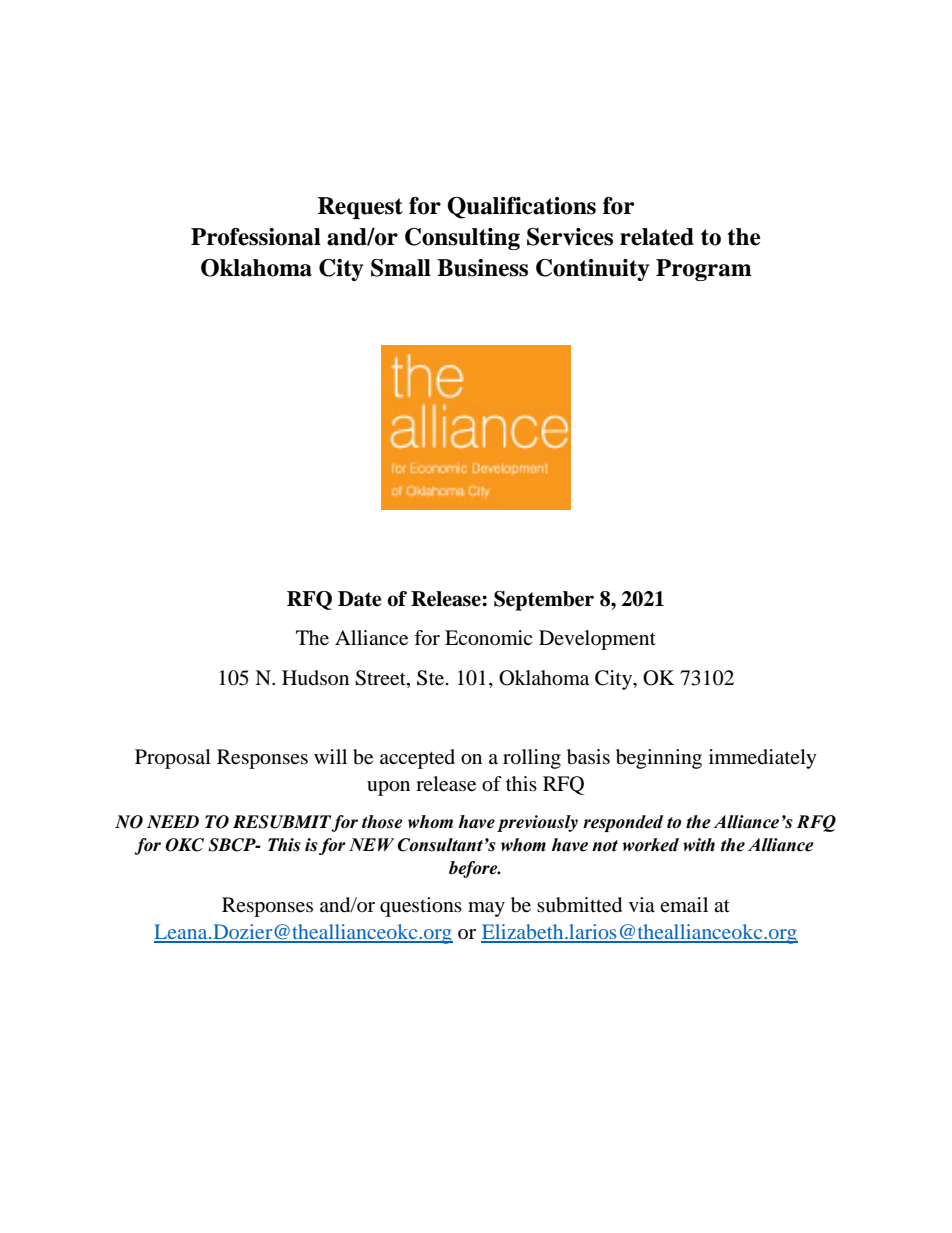  I want to click on Development, so click(597, 640).
